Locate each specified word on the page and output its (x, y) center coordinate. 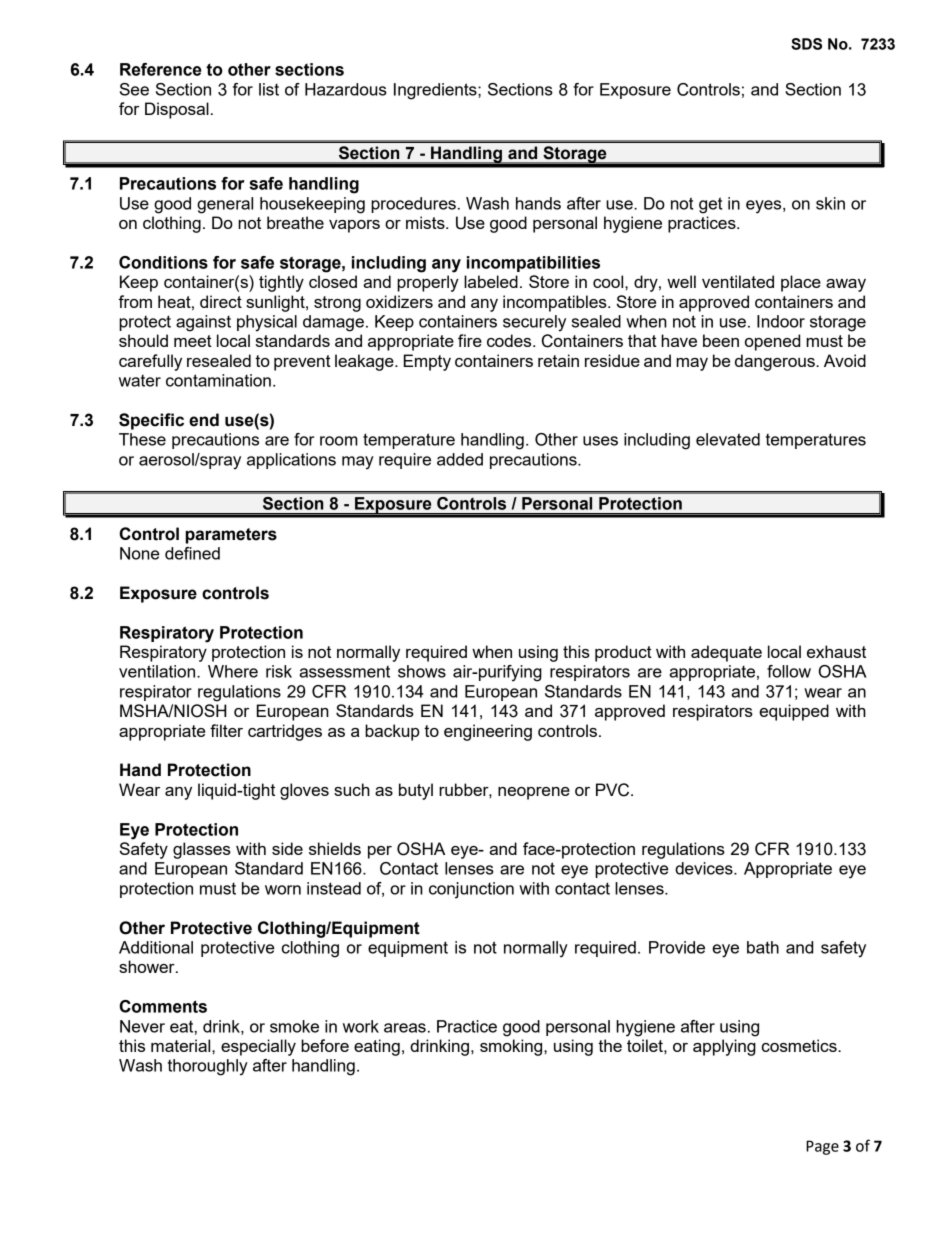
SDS (806, 44)
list (269, 89)
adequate (726, 653)
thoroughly (208, 1067)
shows (422, 671)
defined (192, 553)
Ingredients (436, 91)
